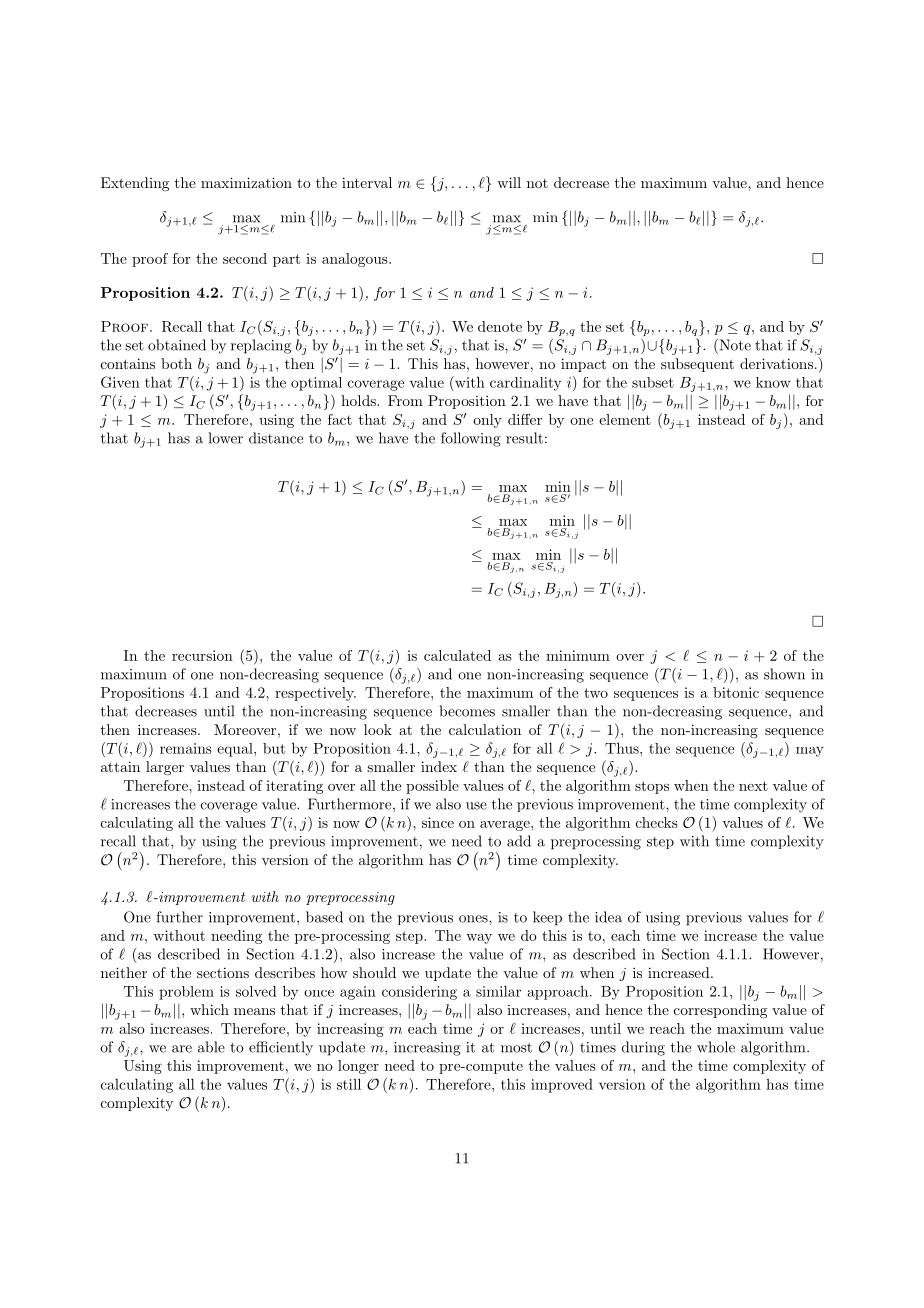 This screenshot has height=1308, width=924. I want to click on recursion, so click(202, 655).
